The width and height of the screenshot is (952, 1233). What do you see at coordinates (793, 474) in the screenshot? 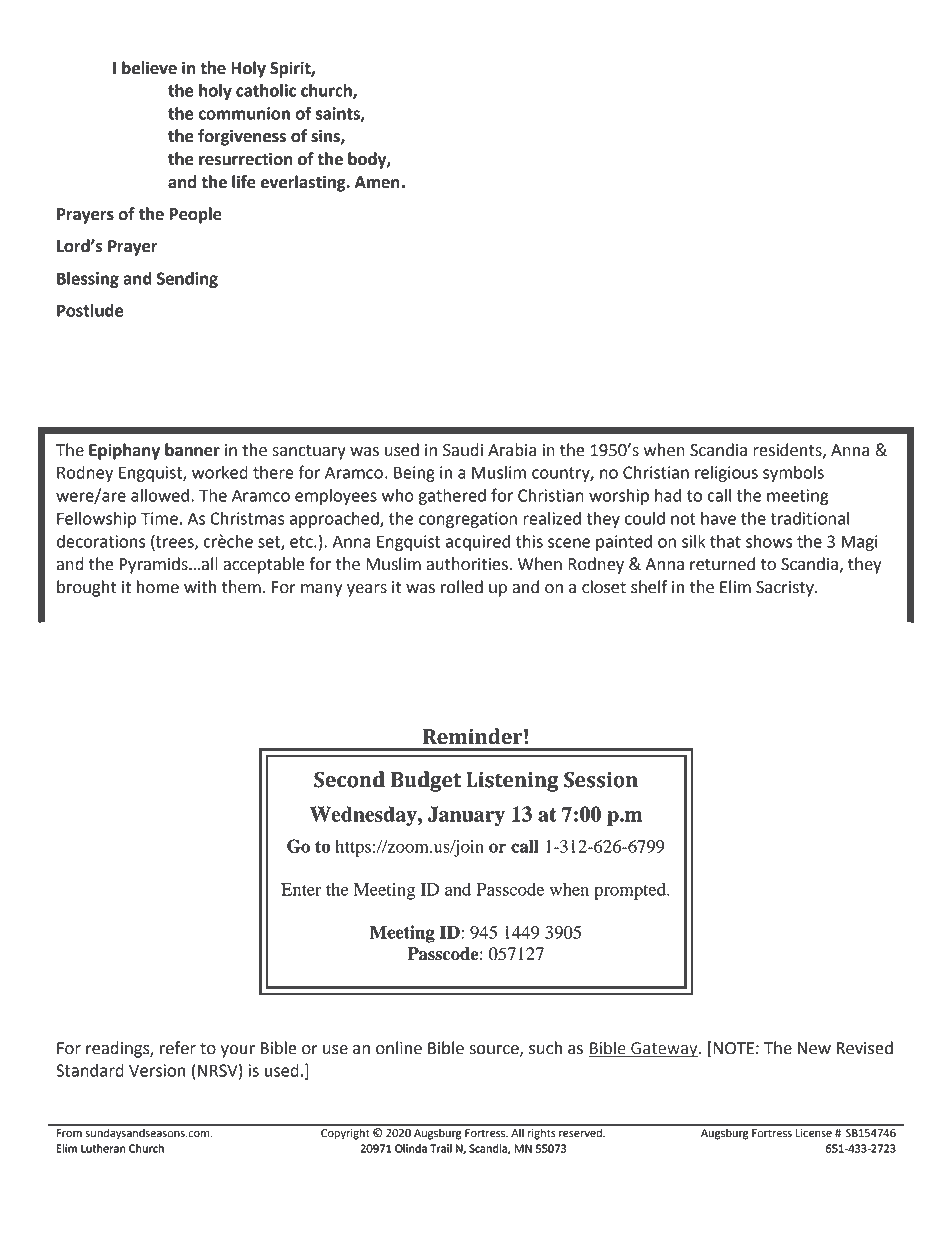
I see `symbols` at bounding box center [793, 474].
